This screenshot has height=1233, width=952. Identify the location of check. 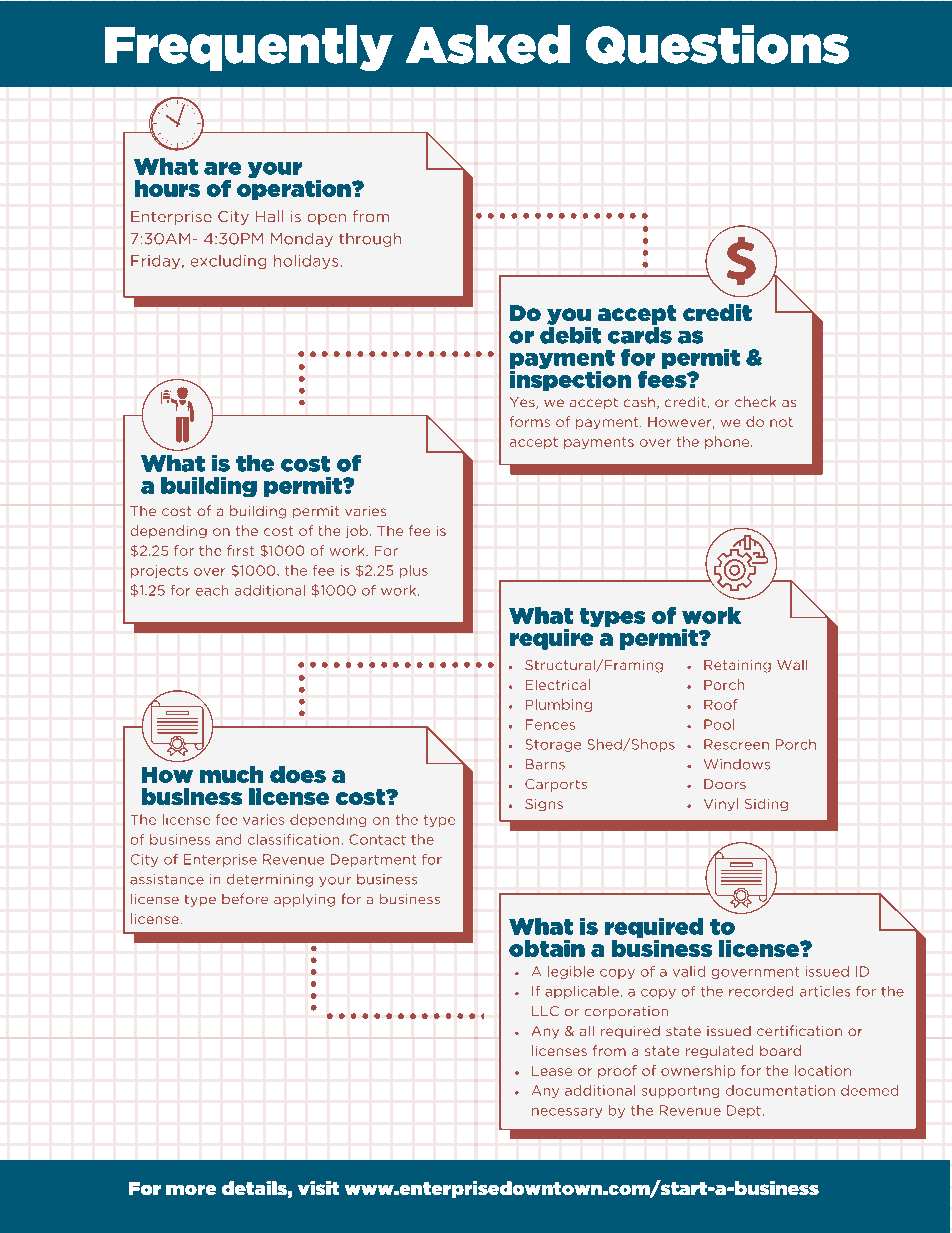
(755, 401).
